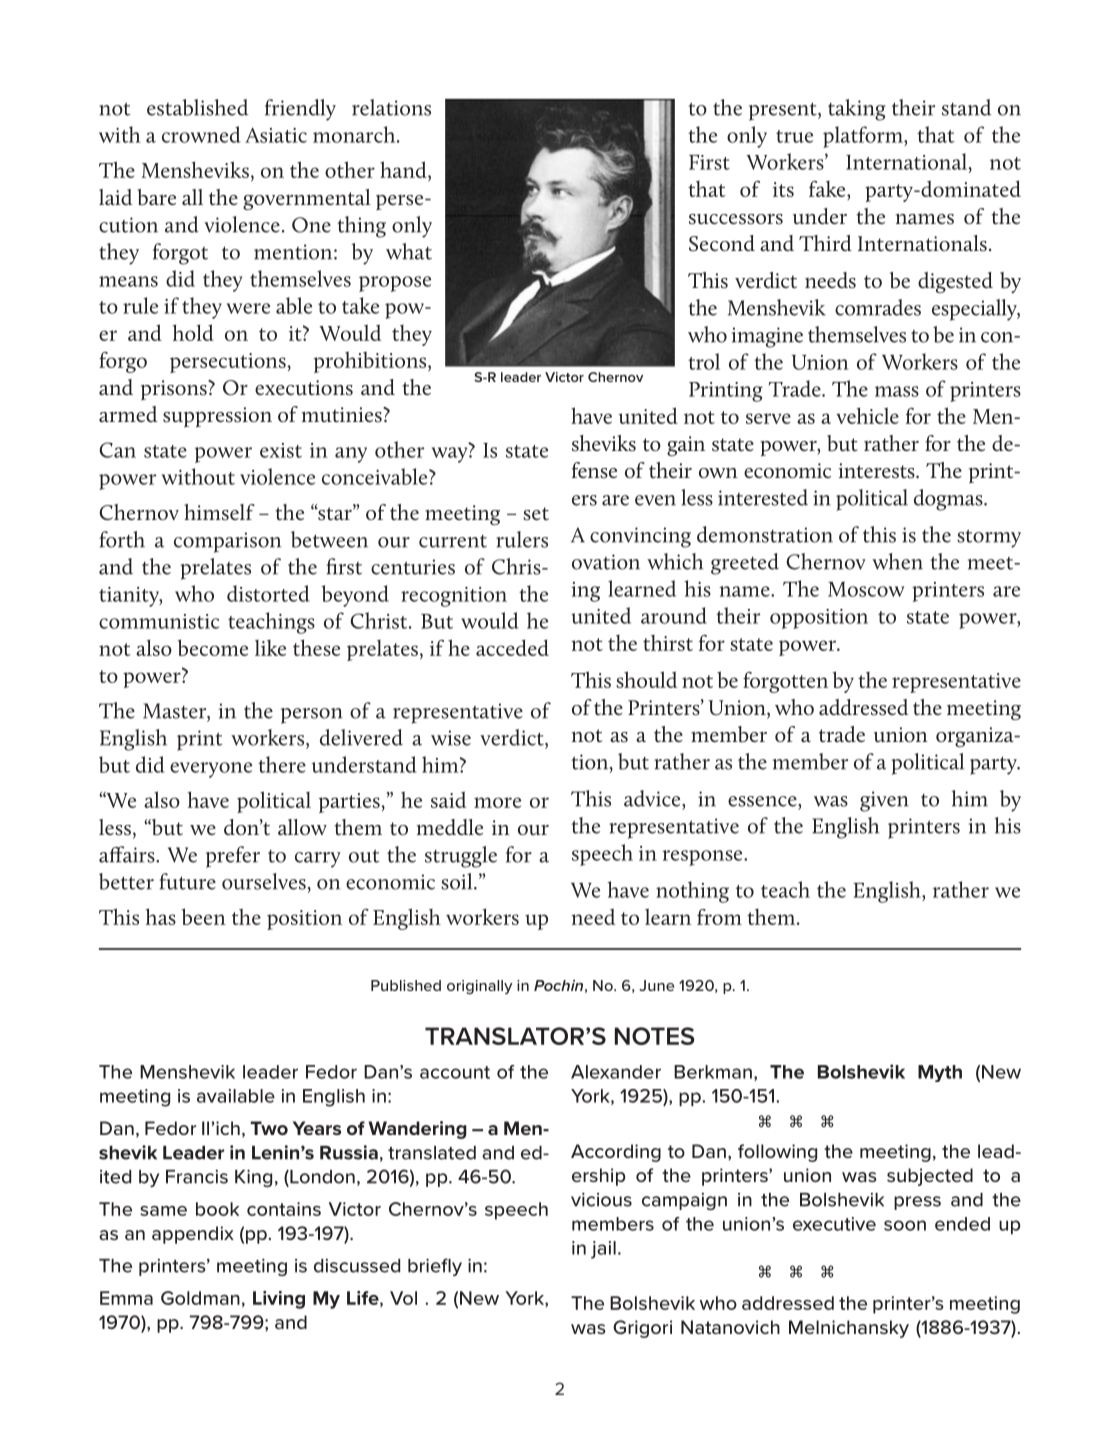  Describe the element at coordinates (884, 801) in the screenshot. I see `given` at that location.
